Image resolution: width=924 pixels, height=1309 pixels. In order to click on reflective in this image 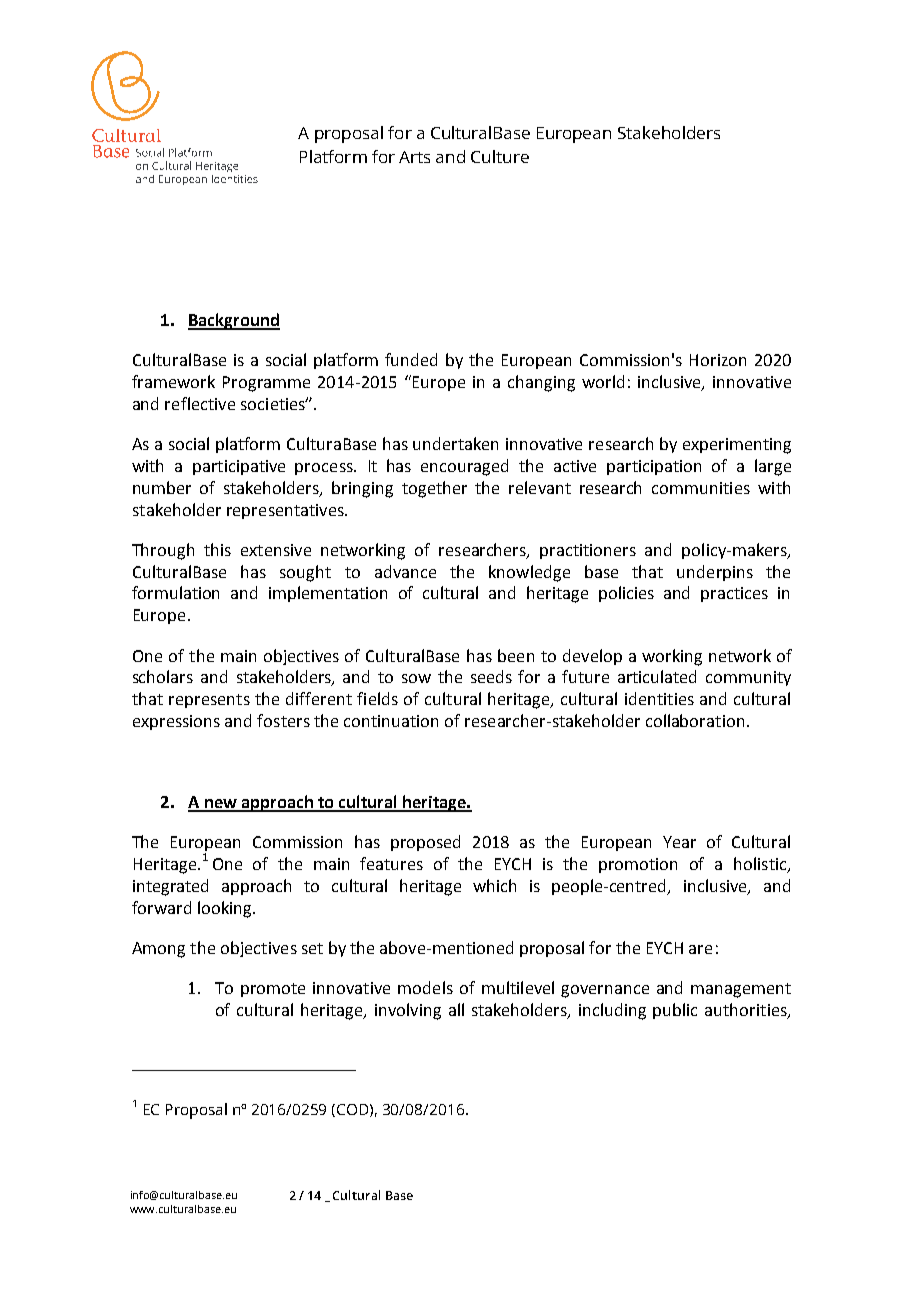, I will do `click(200, 403)`.
